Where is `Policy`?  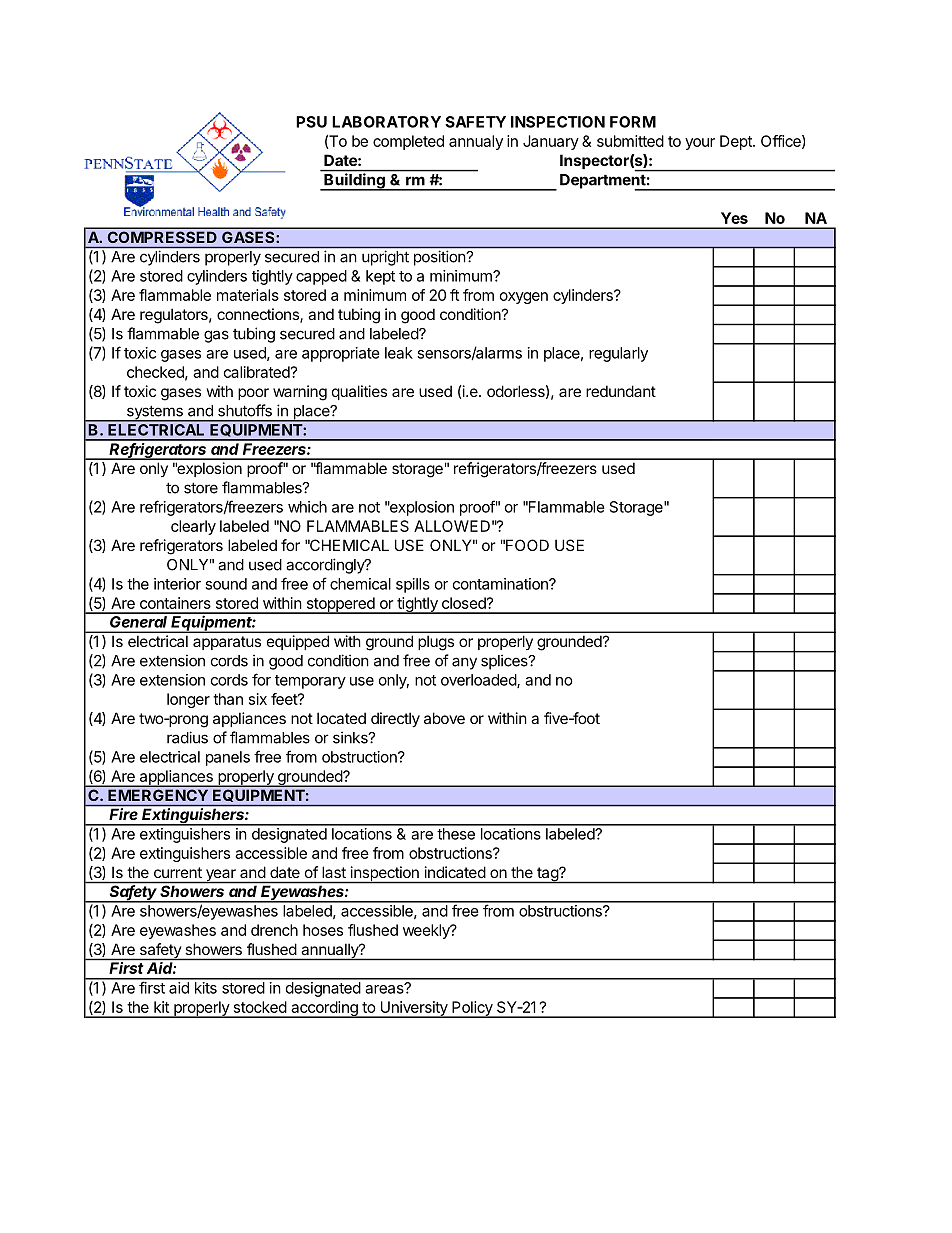 Policy is located at coordinates (472, 1009).
